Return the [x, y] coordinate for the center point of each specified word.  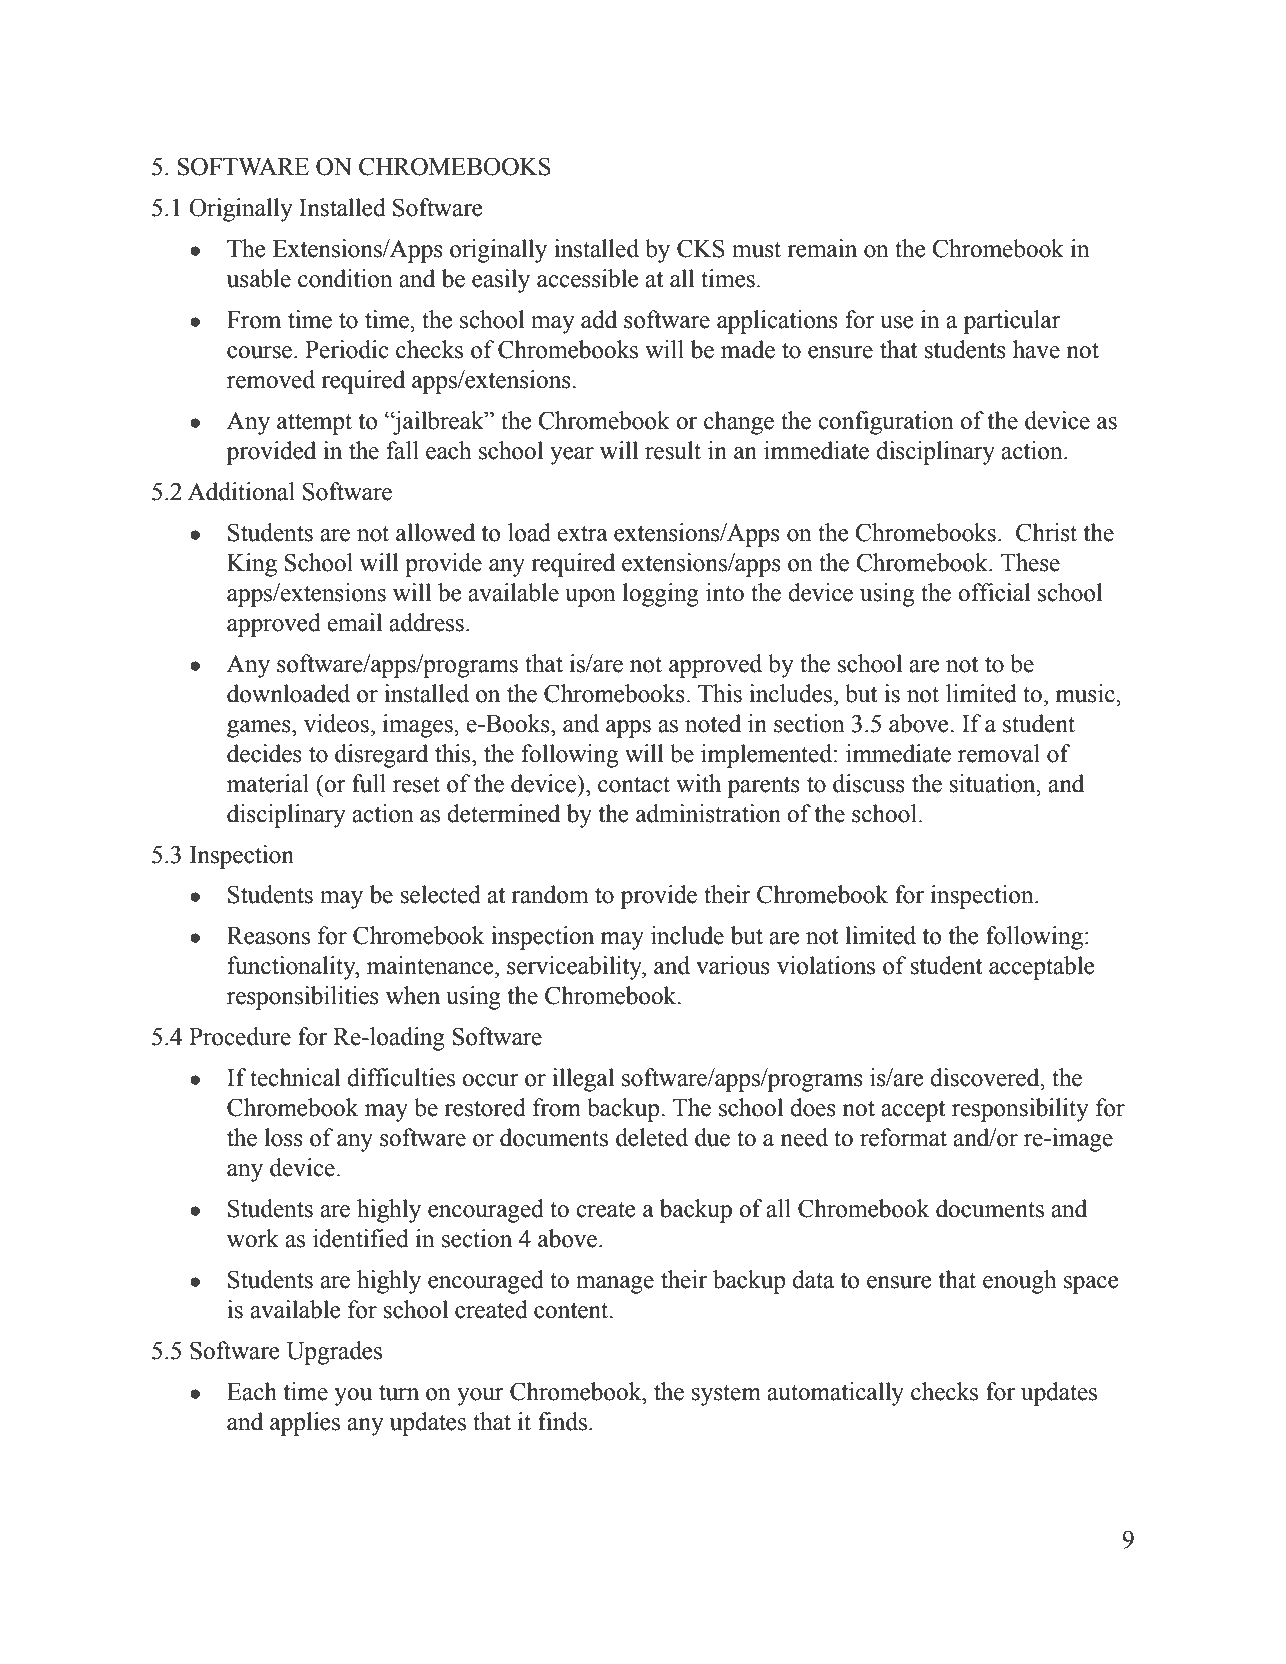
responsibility [1020, 1110]
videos [336, 723]
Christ [1046, 532]
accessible [588, 278]
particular [1012, 322]
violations [826, 965]
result [673, 450]
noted [713, 723]
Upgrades [334, 1353]
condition [345, 278]
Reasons [268, 936]
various [733, 965]
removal [999, 753]
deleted [652, 1137]
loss [284, 1137]
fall [403, 450]
